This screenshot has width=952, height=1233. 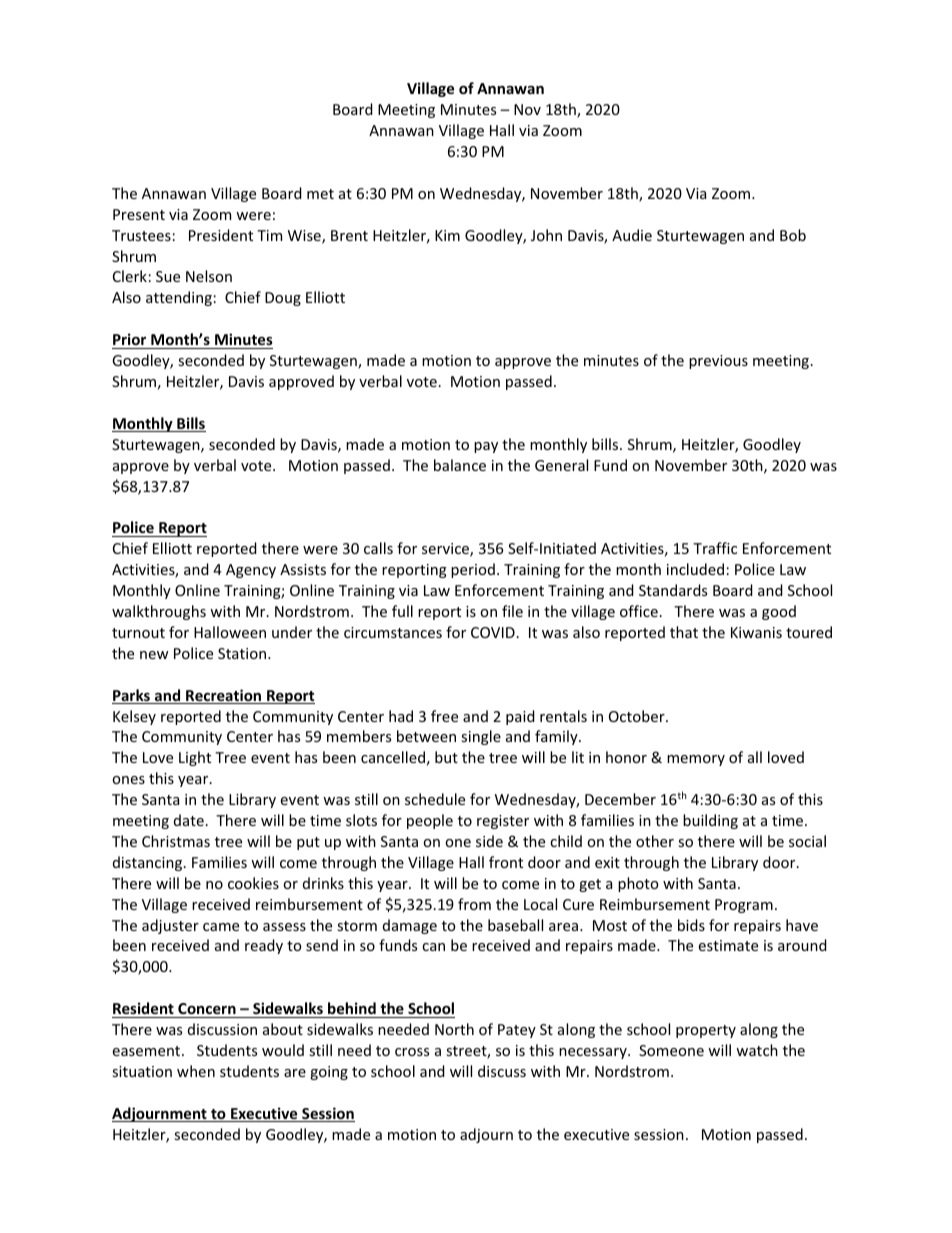 What do you see at coordinates (195, 758) in the screenshot?
I see `Light` at bounding box center [195, 758].
